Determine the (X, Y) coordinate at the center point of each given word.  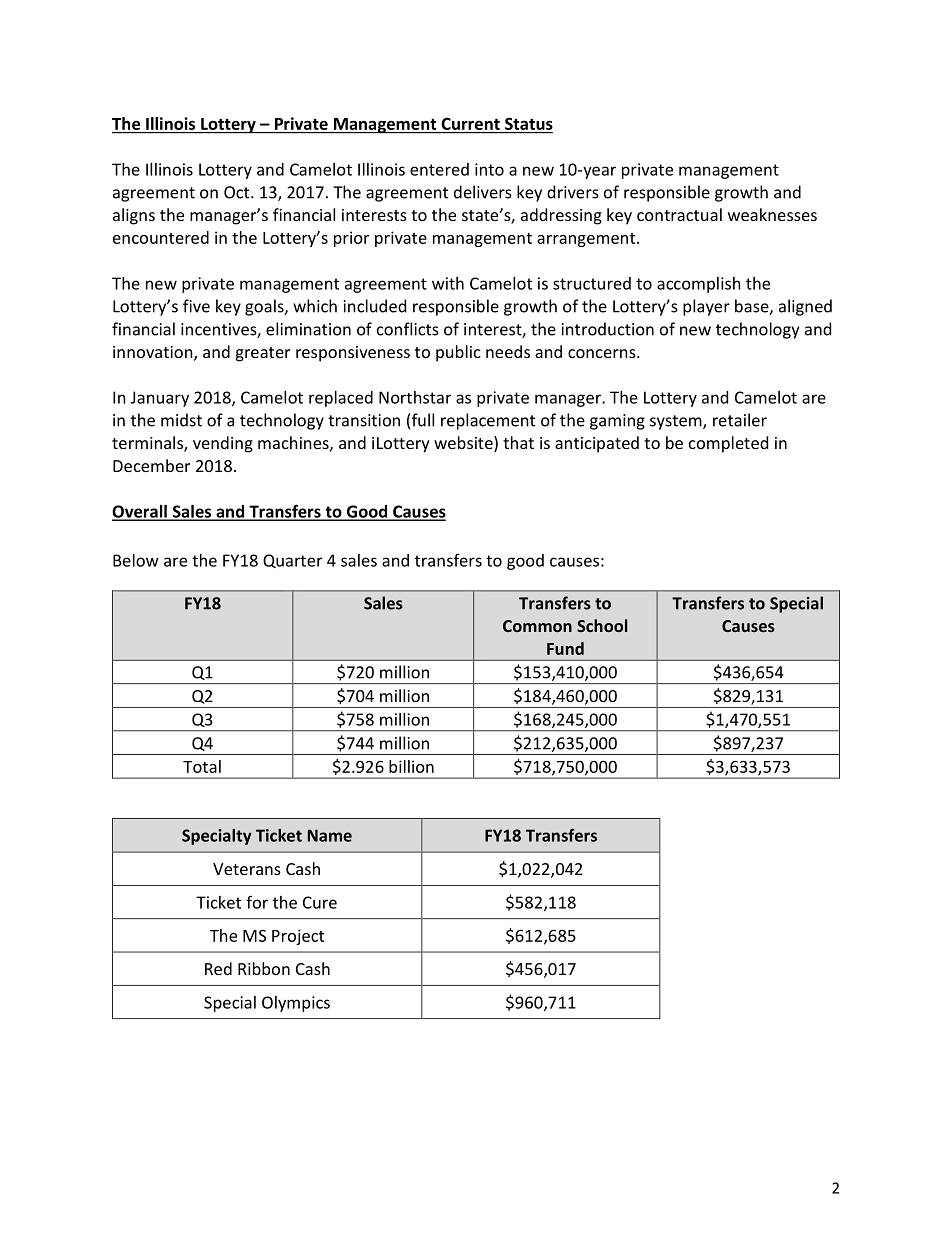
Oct (238, 192)
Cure (320, 902)
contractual (679, 214)
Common (537, 626)
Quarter (292, 561)
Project (298, 937)
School (602, 625)
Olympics (296, 1004)
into (489, 169)
